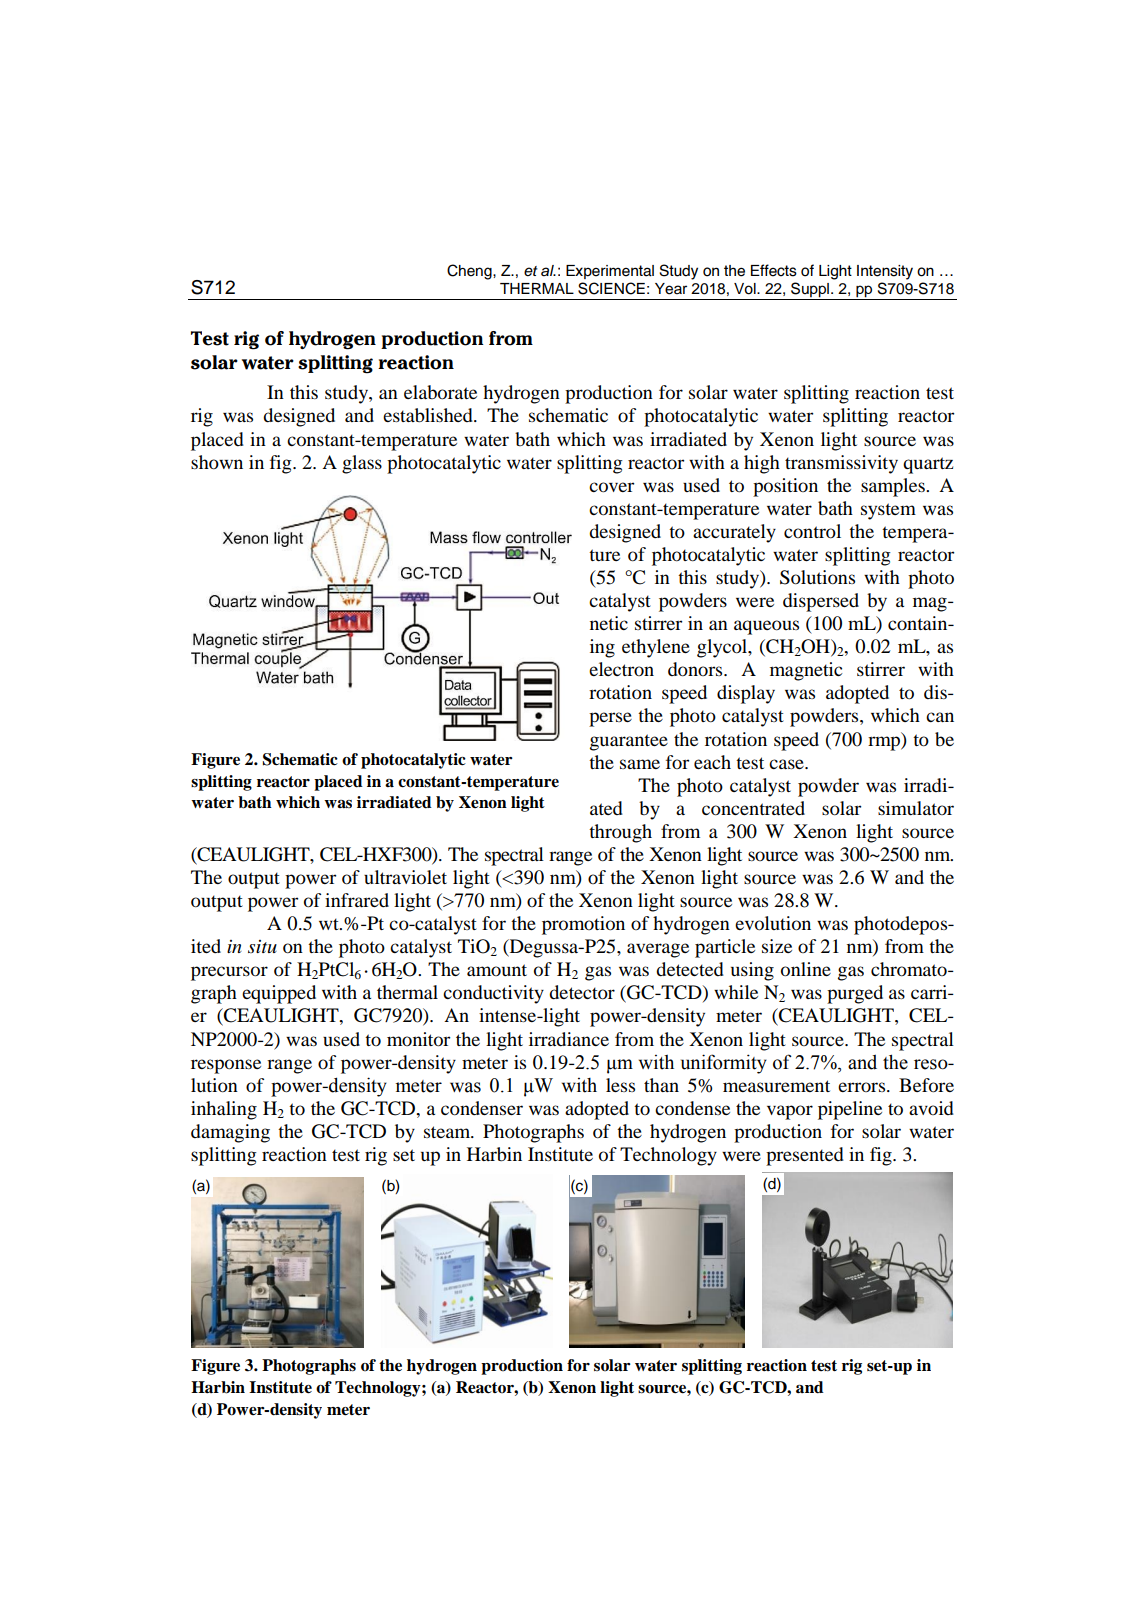 The image size is (1145, 1619). What do you see at coordinates (629, 742) in the screenshot?
I see `guarantee` at bounding box center [629, 742].
